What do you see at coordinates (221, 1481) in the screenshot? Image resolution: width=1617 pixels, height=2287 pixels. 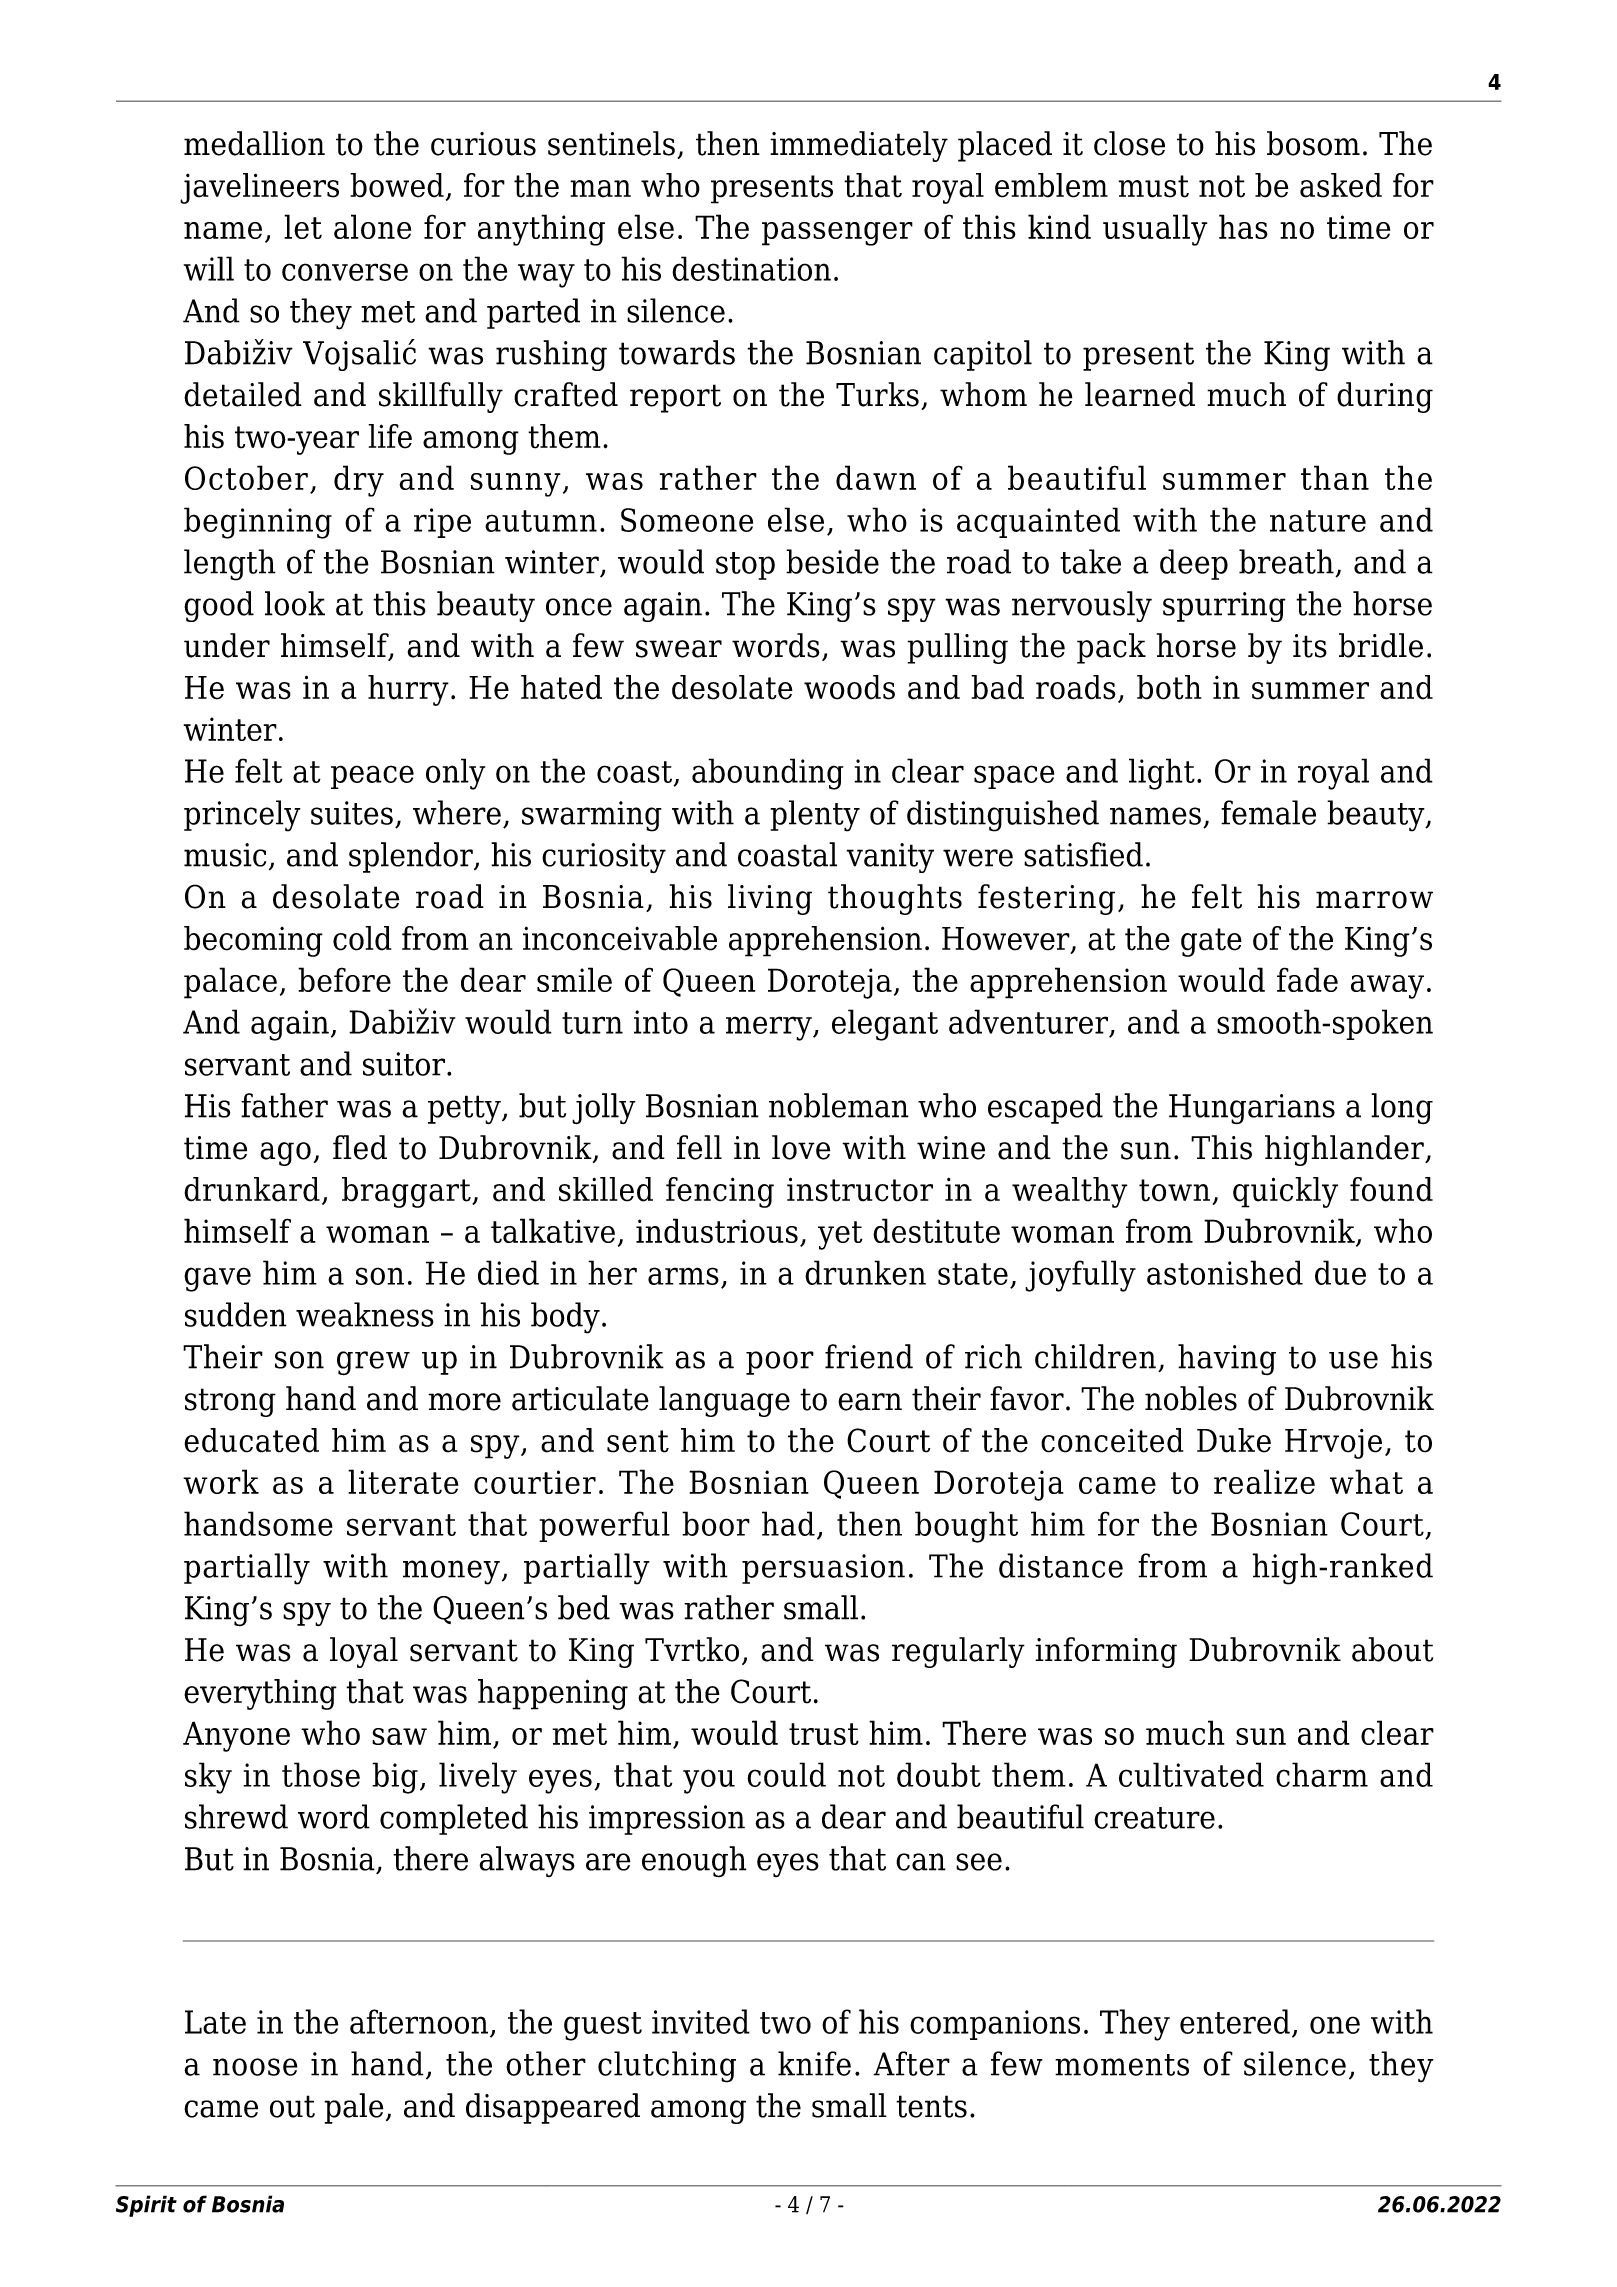 I see `work` at bounding box center [221, 1481].
